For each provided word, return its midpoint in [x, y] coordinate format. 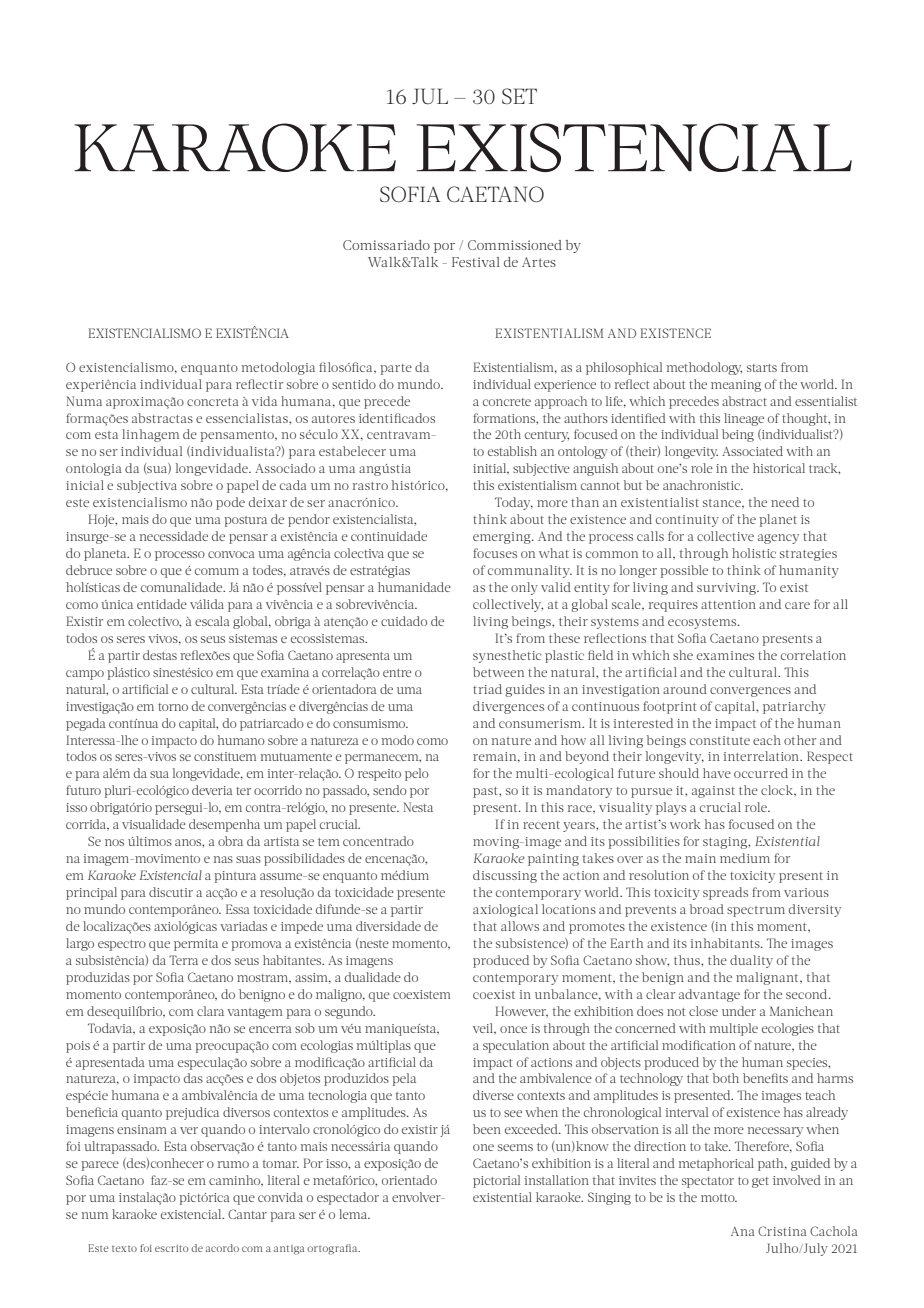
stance [723, 504]
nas [223, 859]
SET [519, 96]
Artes [539, 262]
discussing [505, 876]
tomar [281, 1164]
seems [515, 1147]
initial [491, 469]
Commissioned [515, 245]
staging [726, 843]
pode [230, 503]
